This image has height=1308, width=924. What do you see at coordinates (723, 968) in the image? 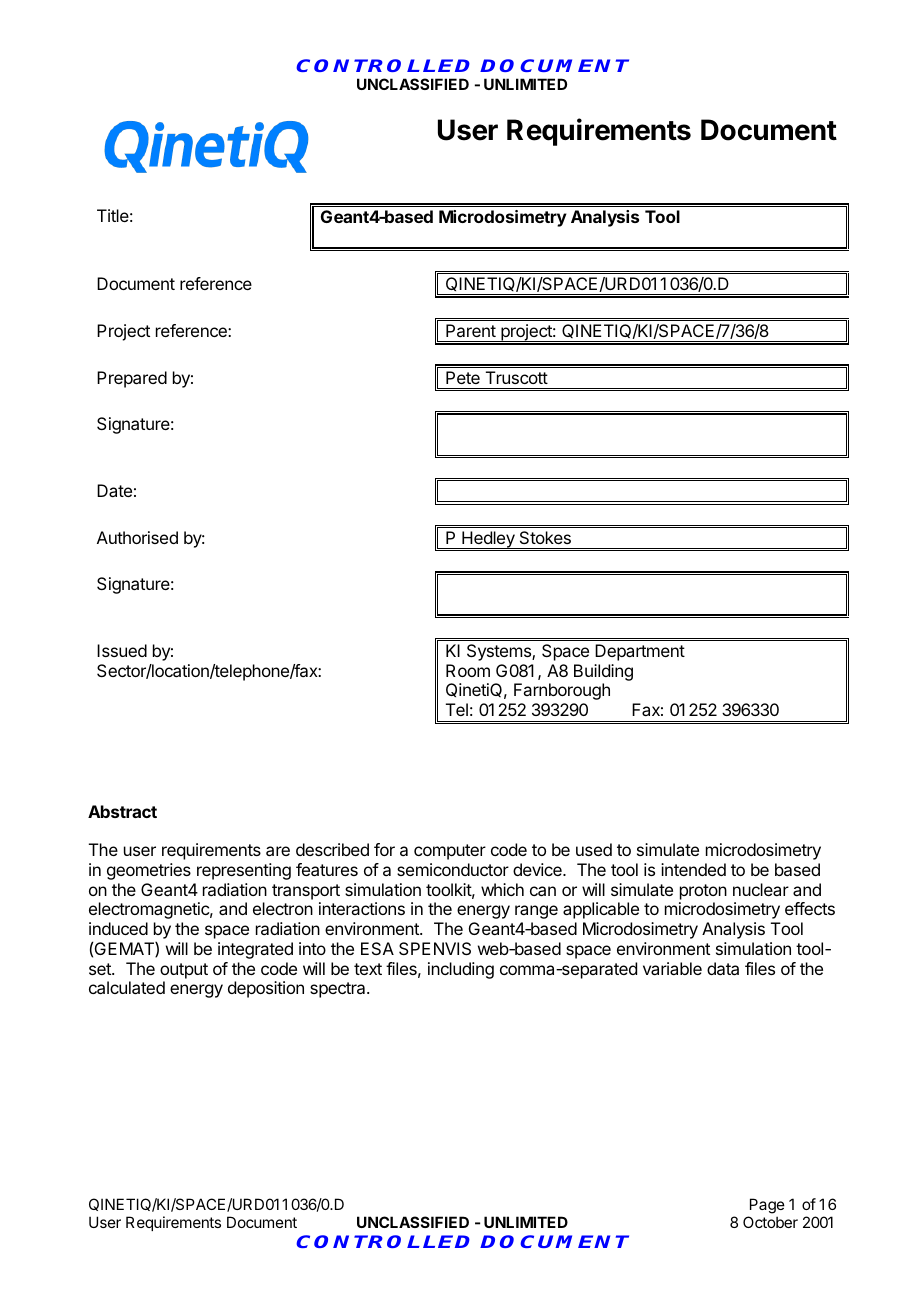
I see `data` at bounding box center [723, 968].
